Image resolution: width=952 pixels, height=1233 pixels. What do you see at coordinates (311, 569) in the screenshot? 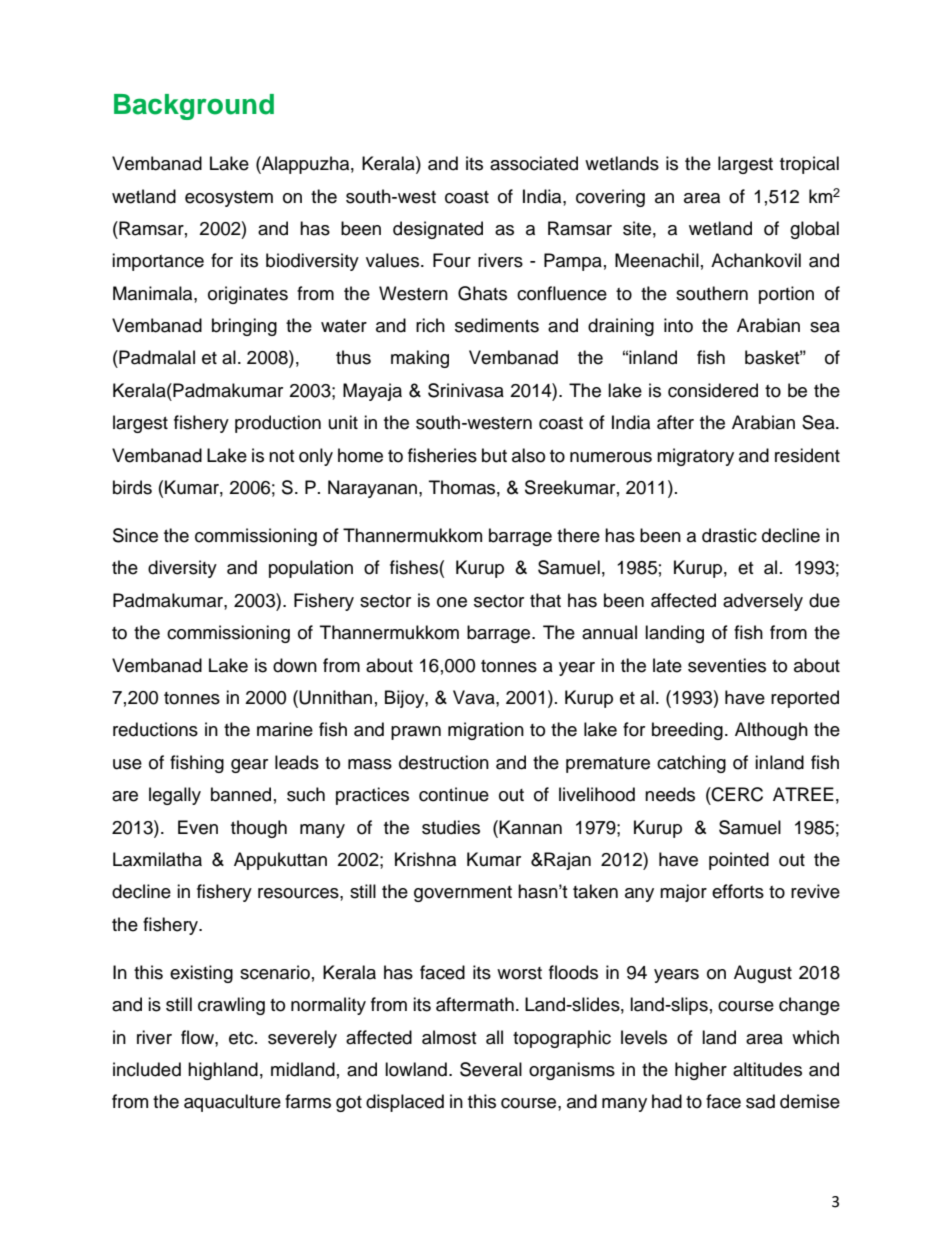
I see `population` at bounding box center [311, 569].
